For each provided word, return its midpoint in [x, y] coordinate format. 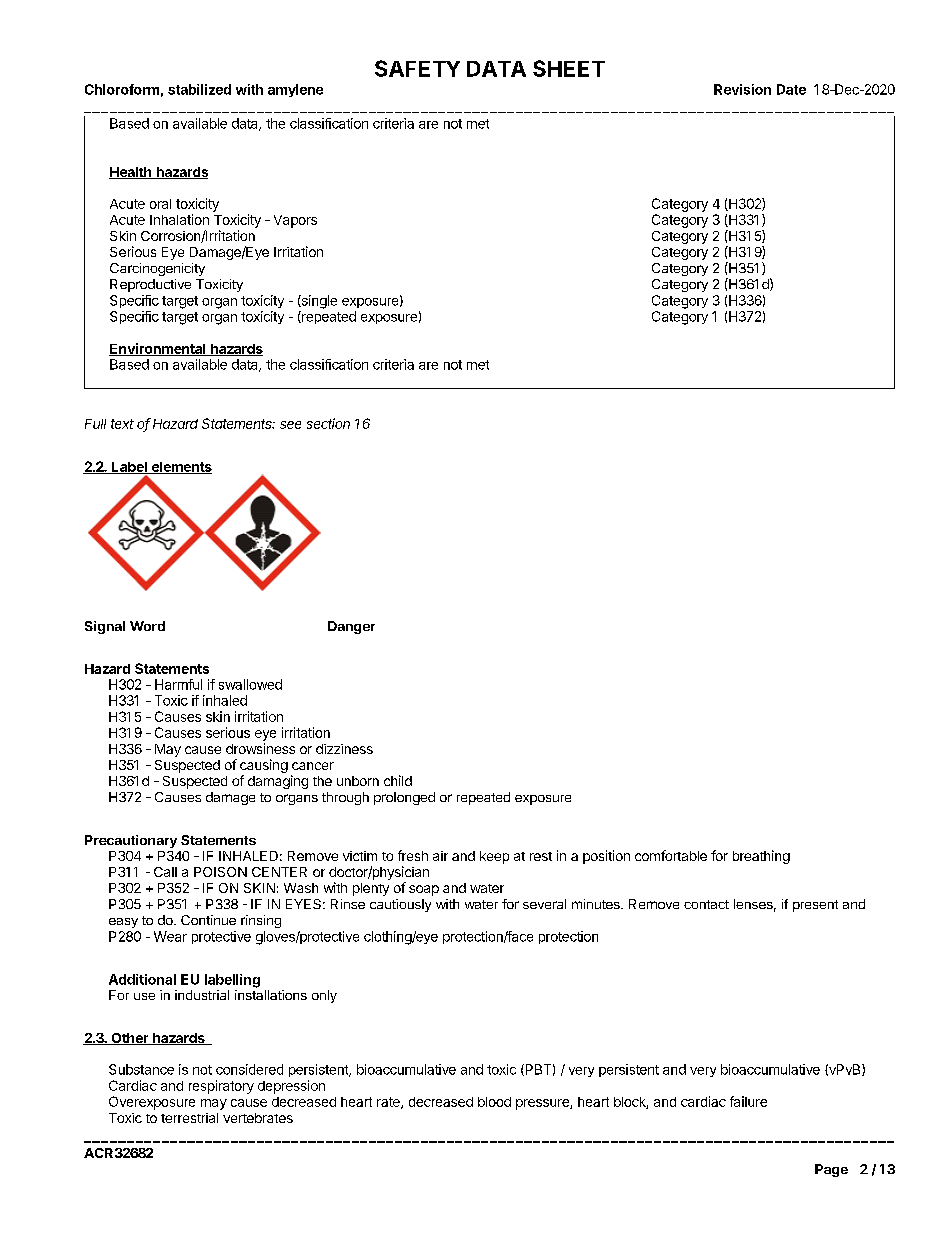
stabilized [199, 89]
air [440, 856]
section [328, 423]
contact [706, 904]
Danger [351, 627]
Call [165, 872]
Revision [742, 89]
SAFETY [417, 68]
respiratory [221, 1087]
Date [791, 89]
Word [147, 626]
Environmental [158, 349]
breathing [761, 857]
